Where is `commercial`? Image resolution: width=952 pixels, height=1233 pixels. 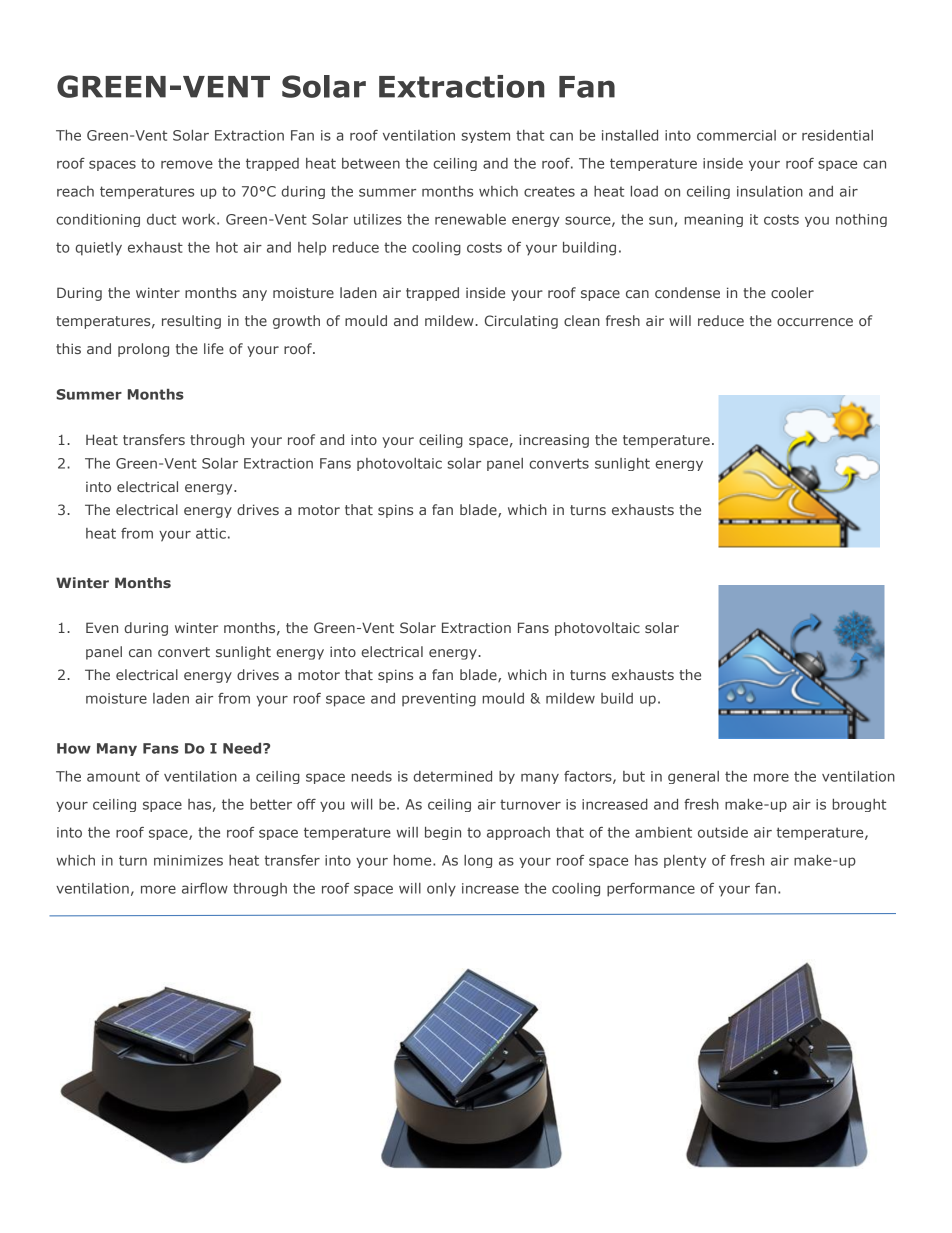 commercial is located at coordinates (736, 135).
